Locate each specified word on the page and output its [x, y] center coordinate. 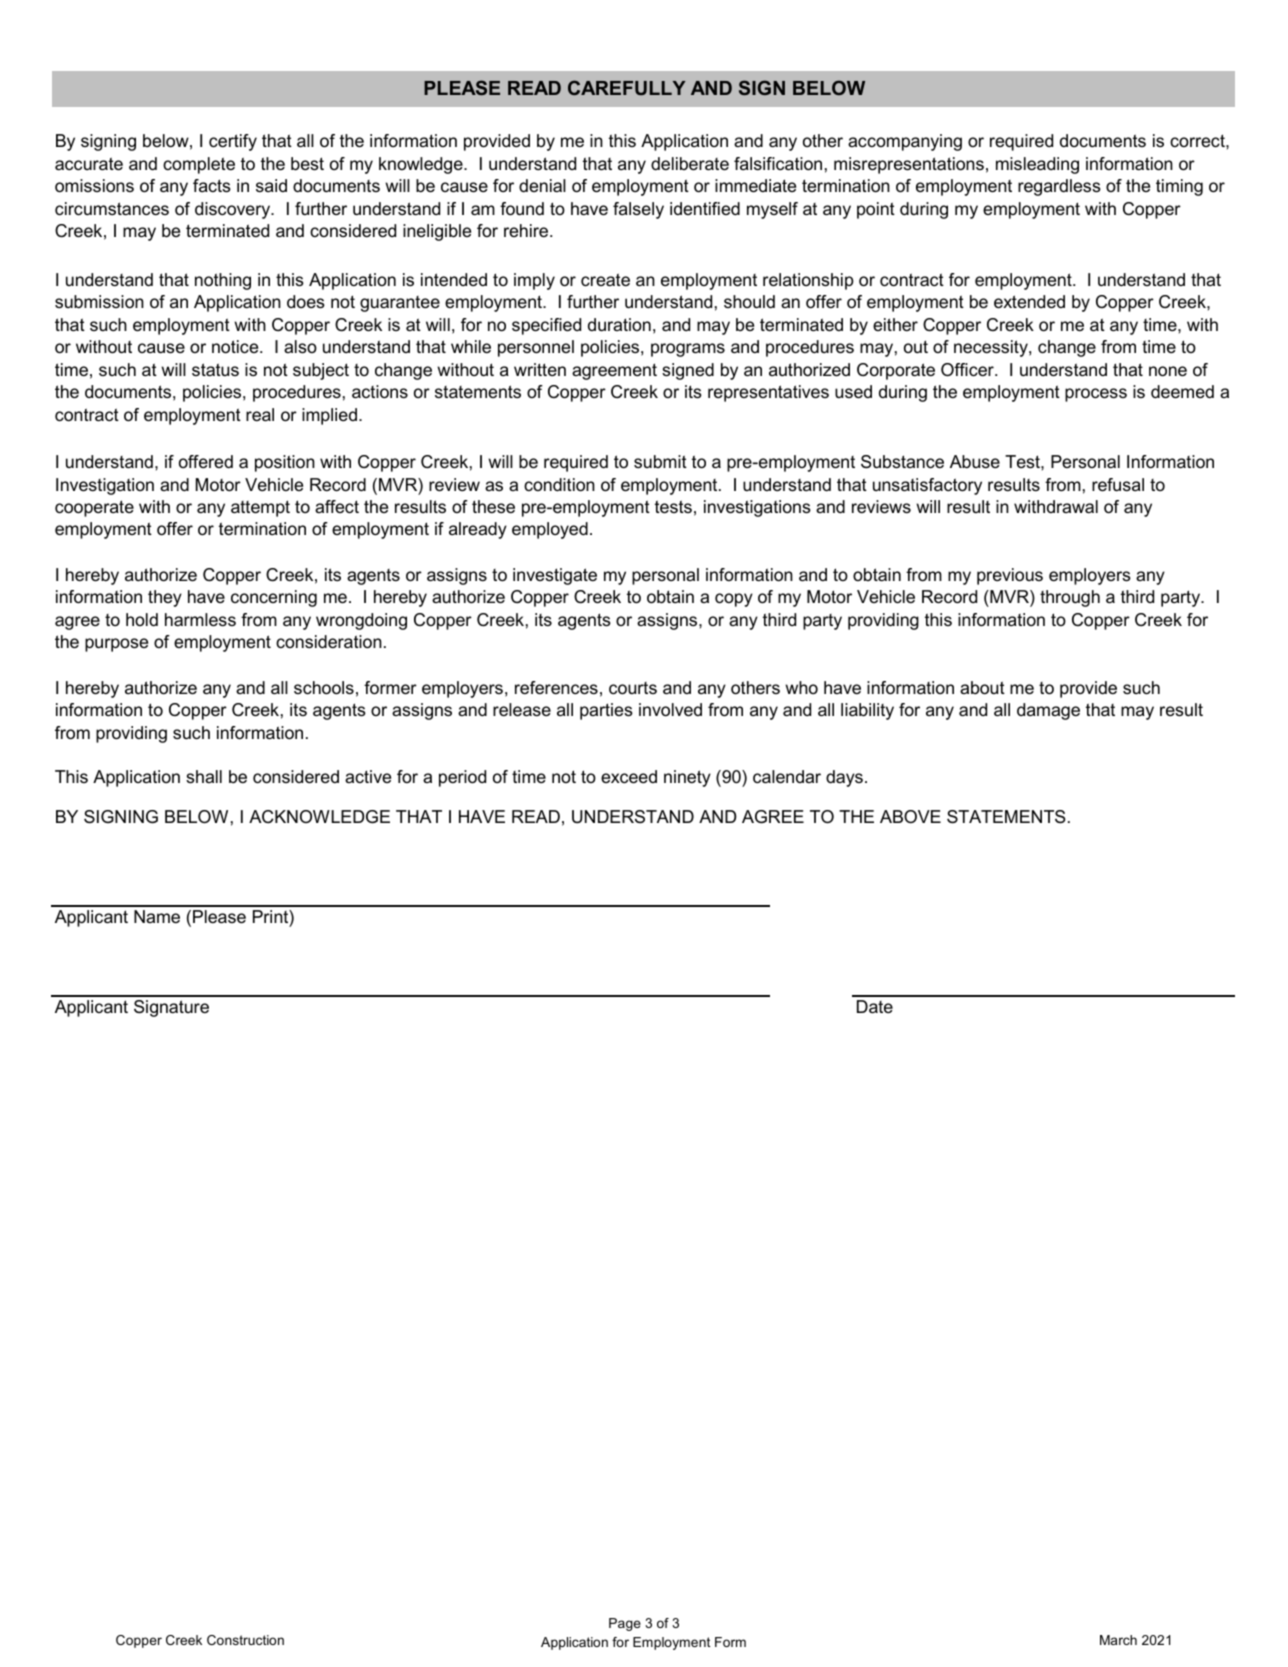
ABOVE [910, 816]
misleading [1037, 165]
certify [233, 142]
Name [157, 916]
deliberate [690, 164]
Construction [245, 1640]
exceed [629, 777]
